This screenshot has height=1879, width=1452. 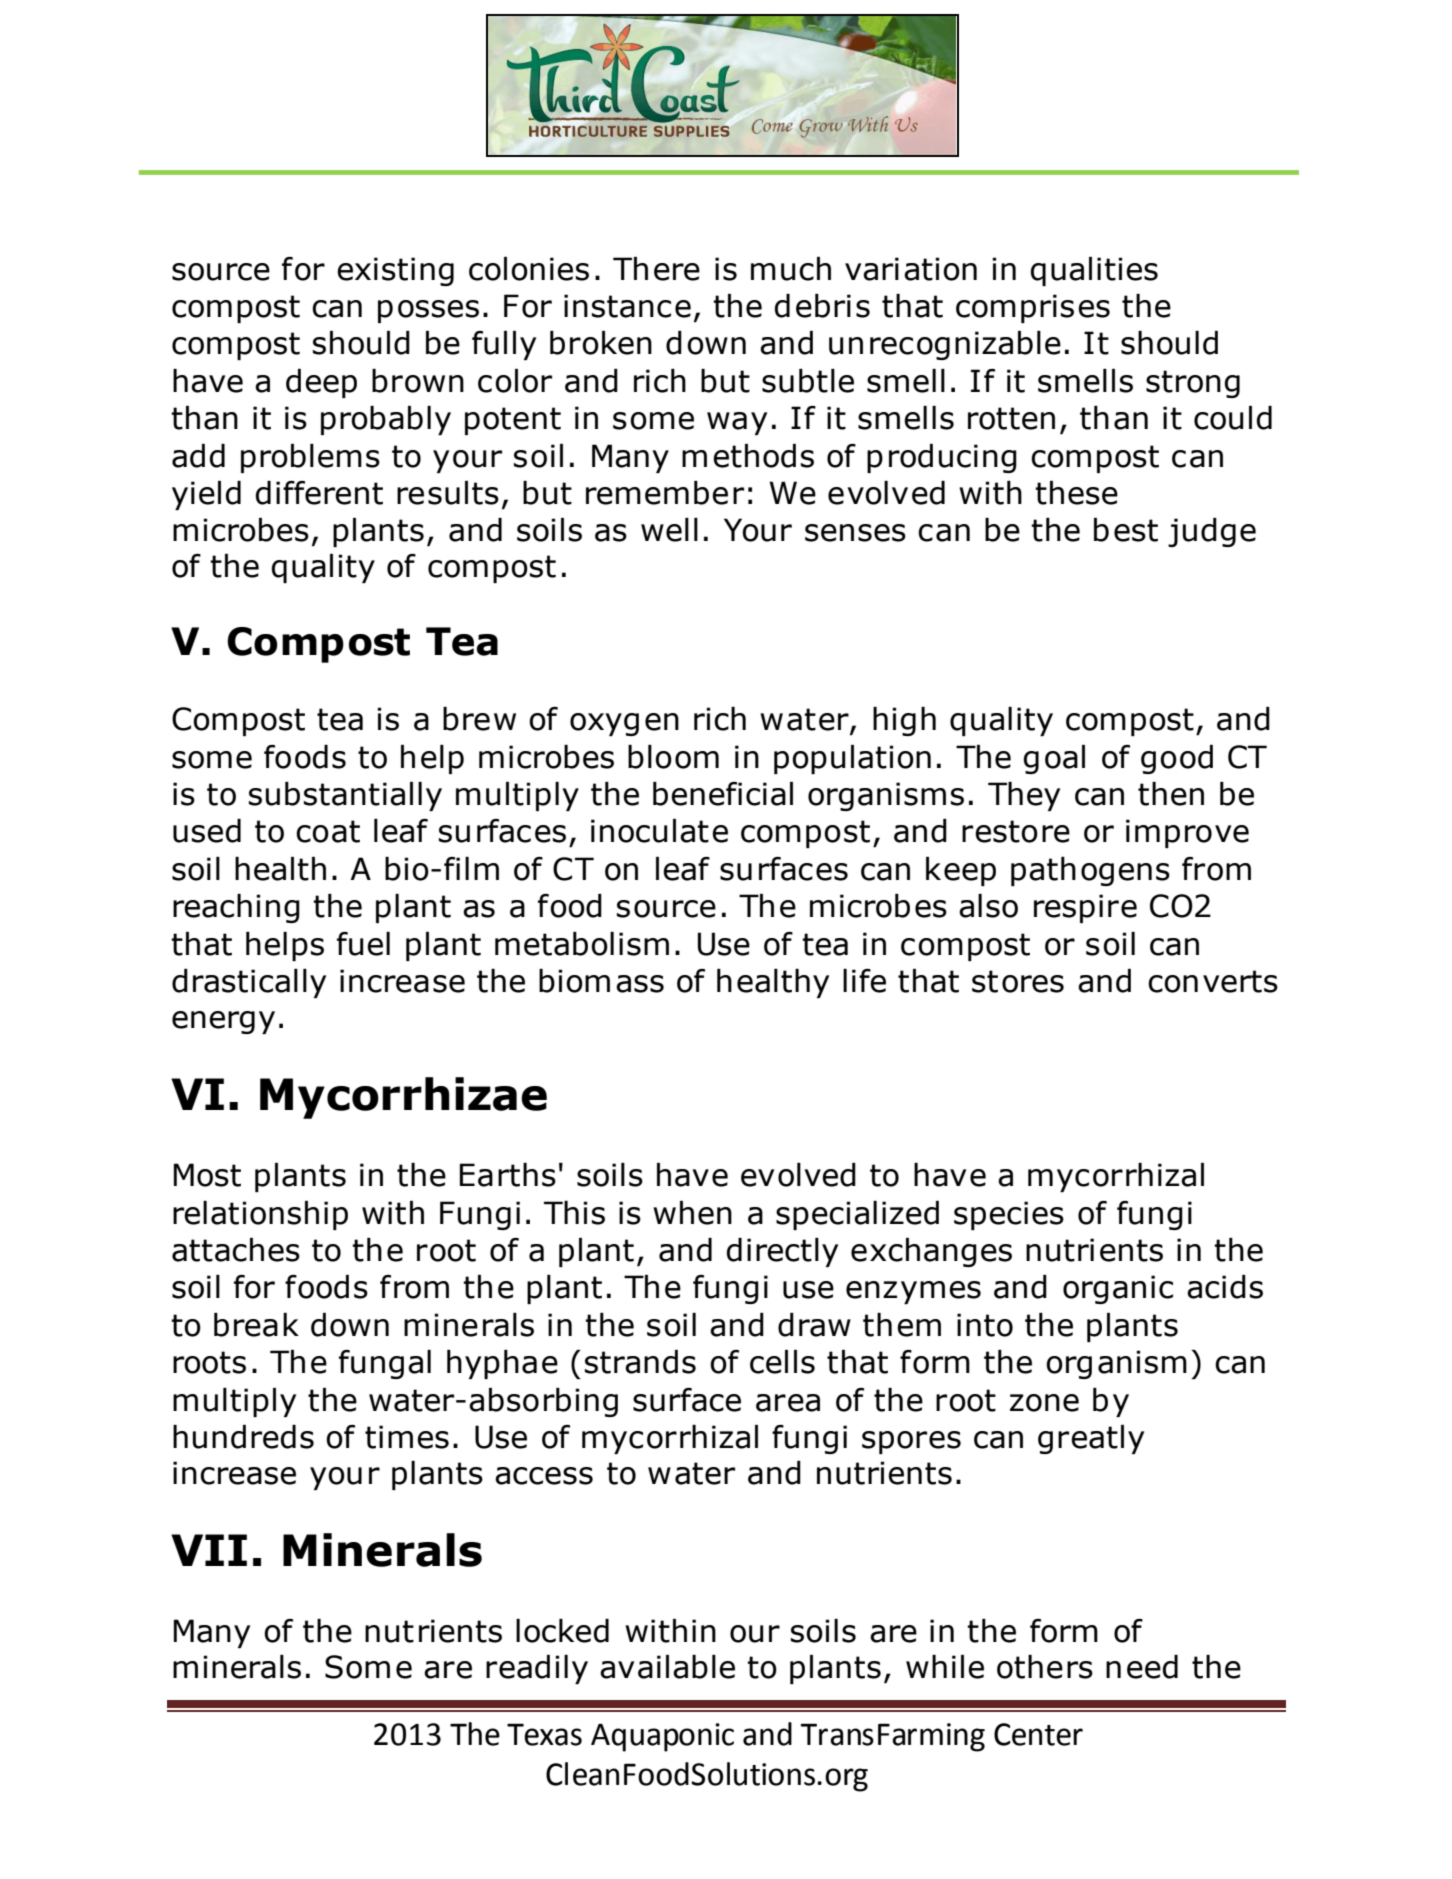 What do you see at coordinates (1054, 759) in the screenshot?
I see `goal` at bounding box center [1054, 759].
